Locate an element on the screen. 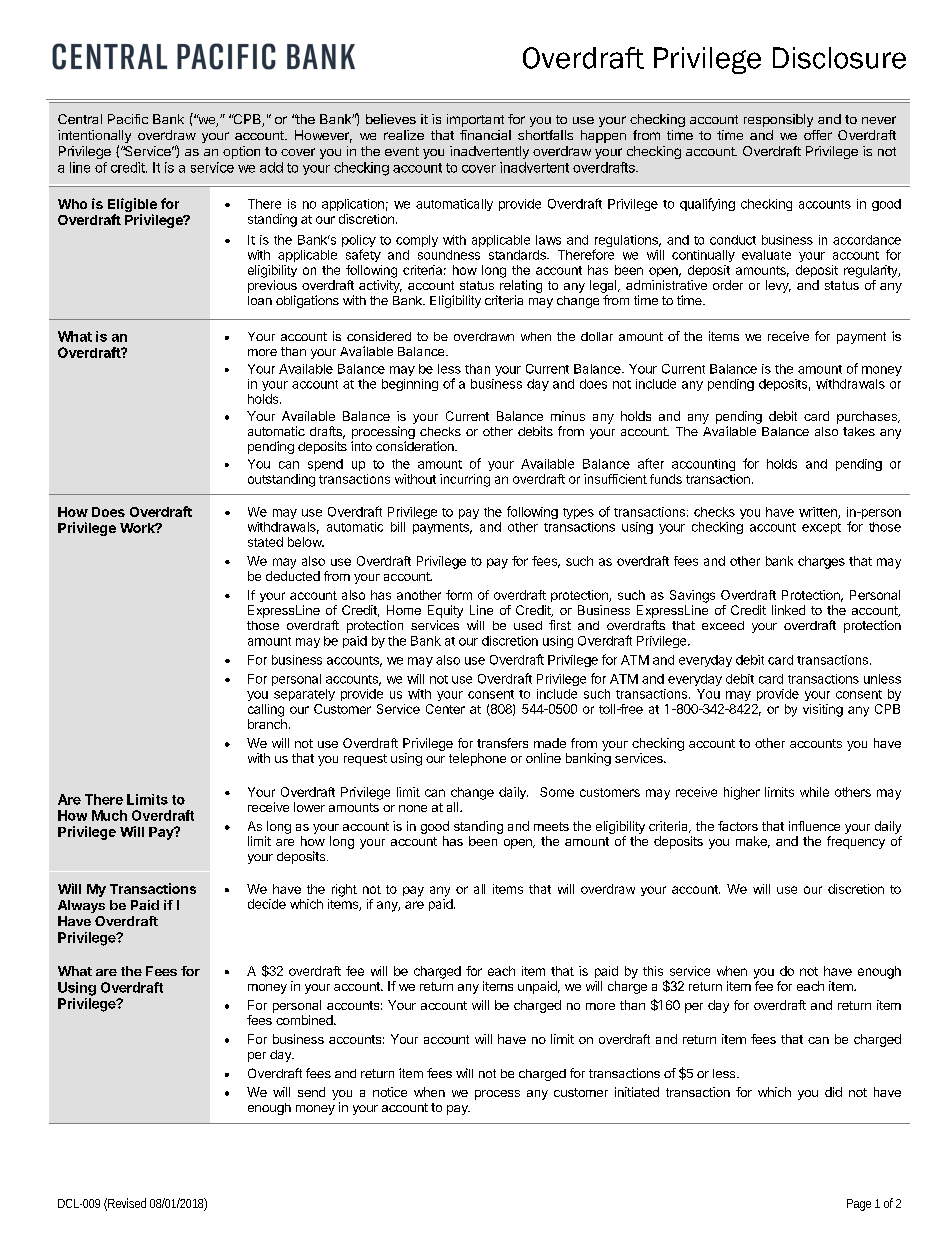 This screenshot has width=952, height=1233. deducted is located at coordinates (293, 576).
